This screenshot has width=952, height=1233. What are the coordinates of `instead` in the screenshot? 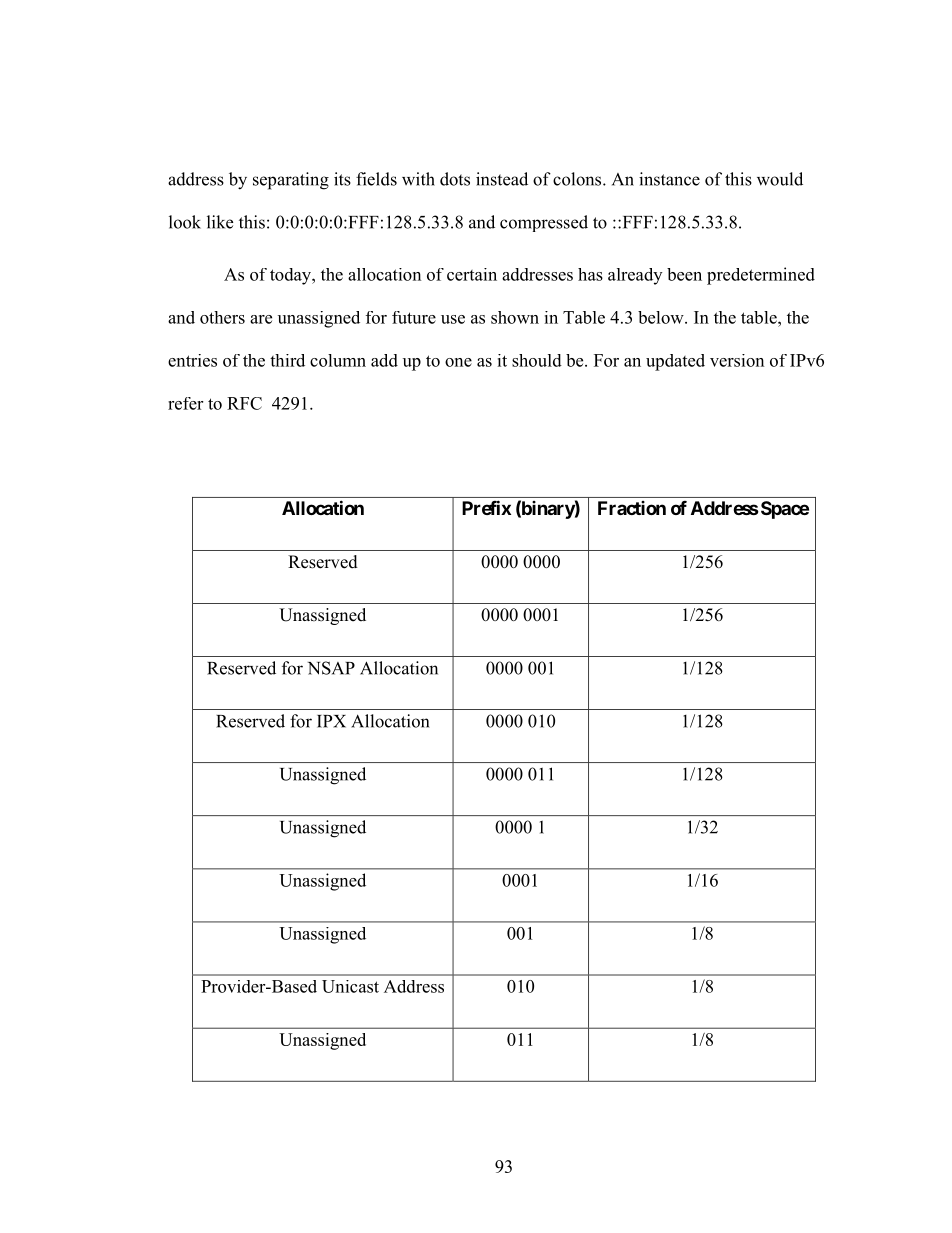 It's located at (502, 179).
